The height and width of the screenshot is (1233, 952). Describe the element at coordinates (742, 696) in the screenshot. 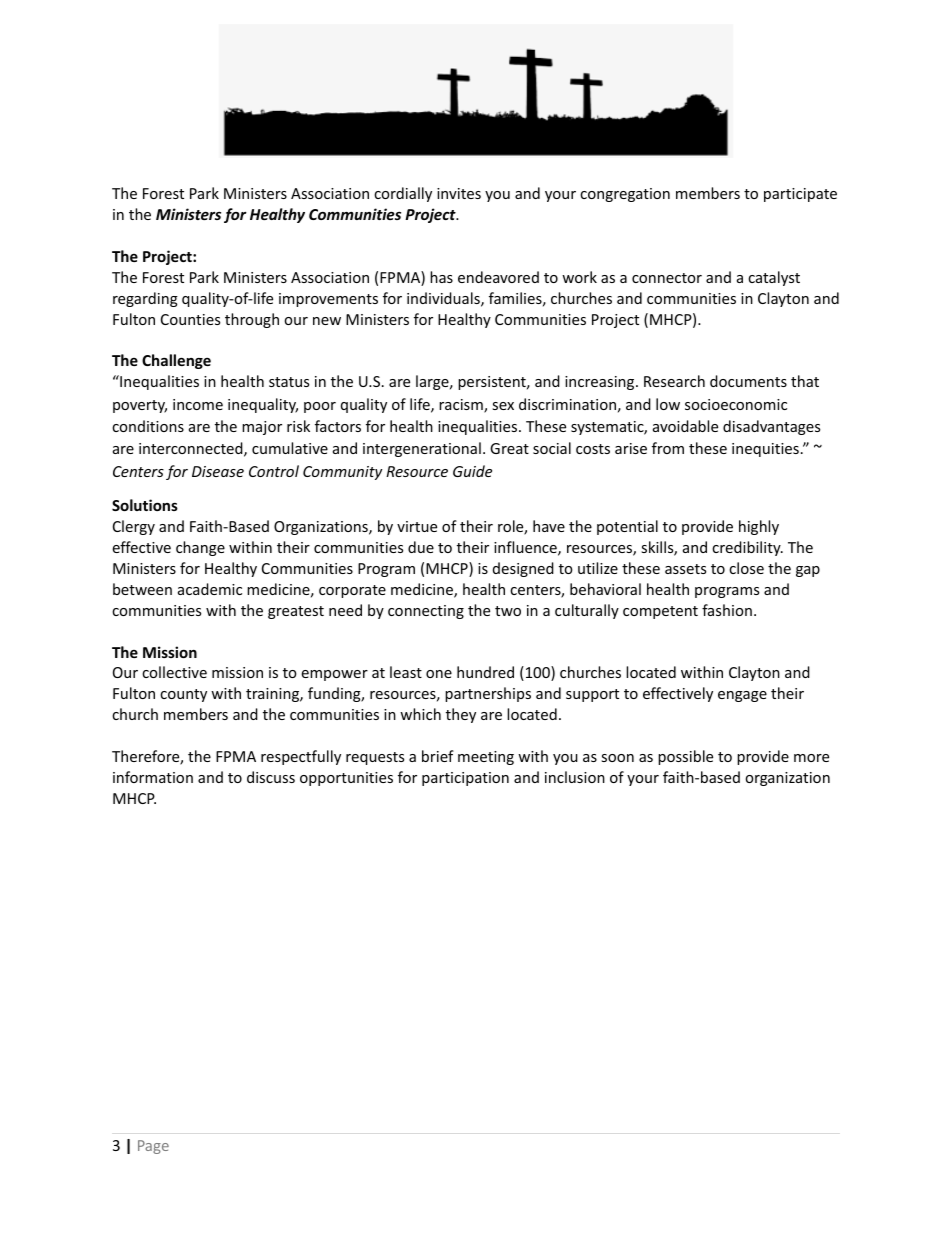

I see `engage` at that location.
